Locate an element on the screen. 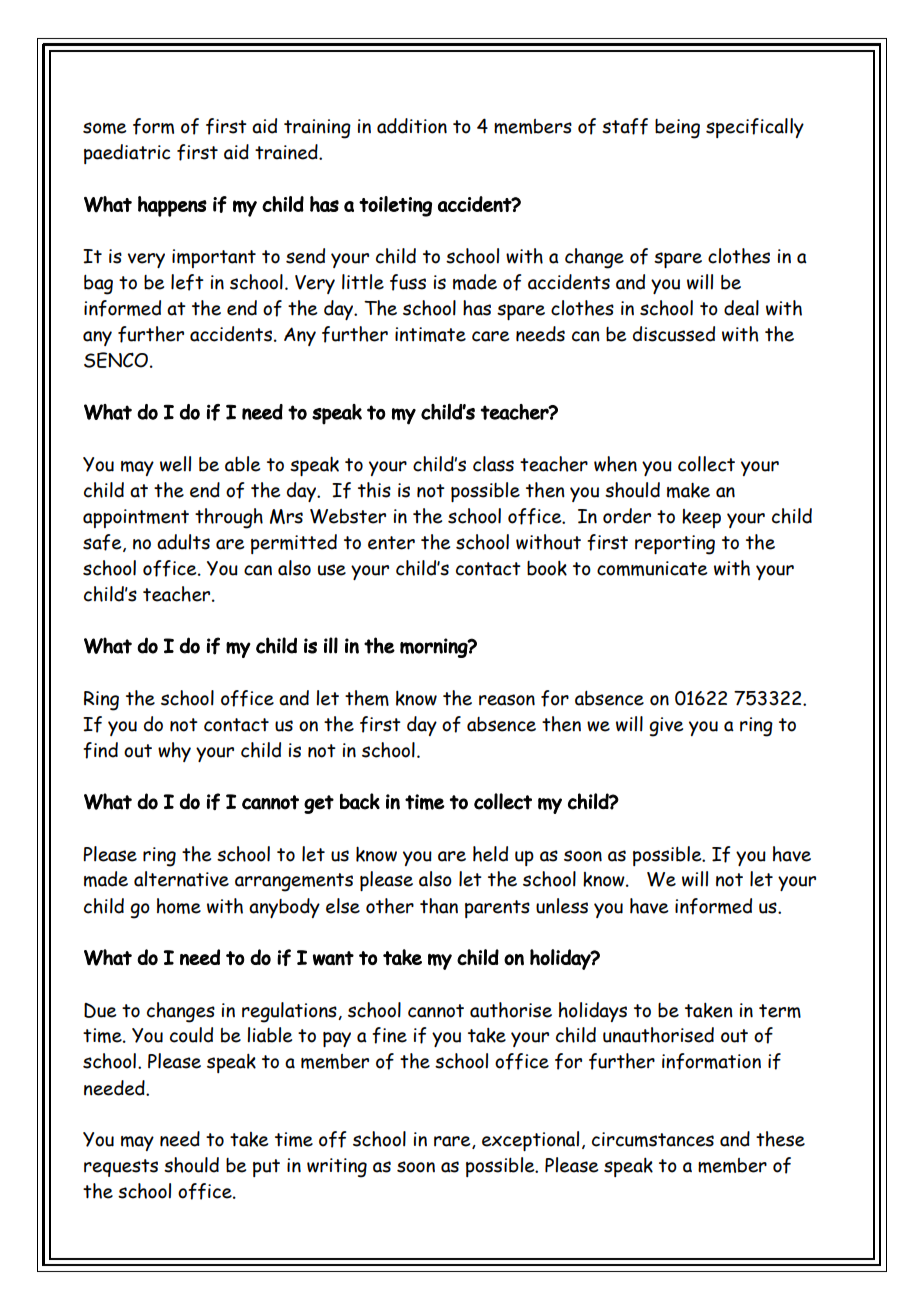 This screenshot has width=924, height=1308. adults is located at coordinates (183, 542).
